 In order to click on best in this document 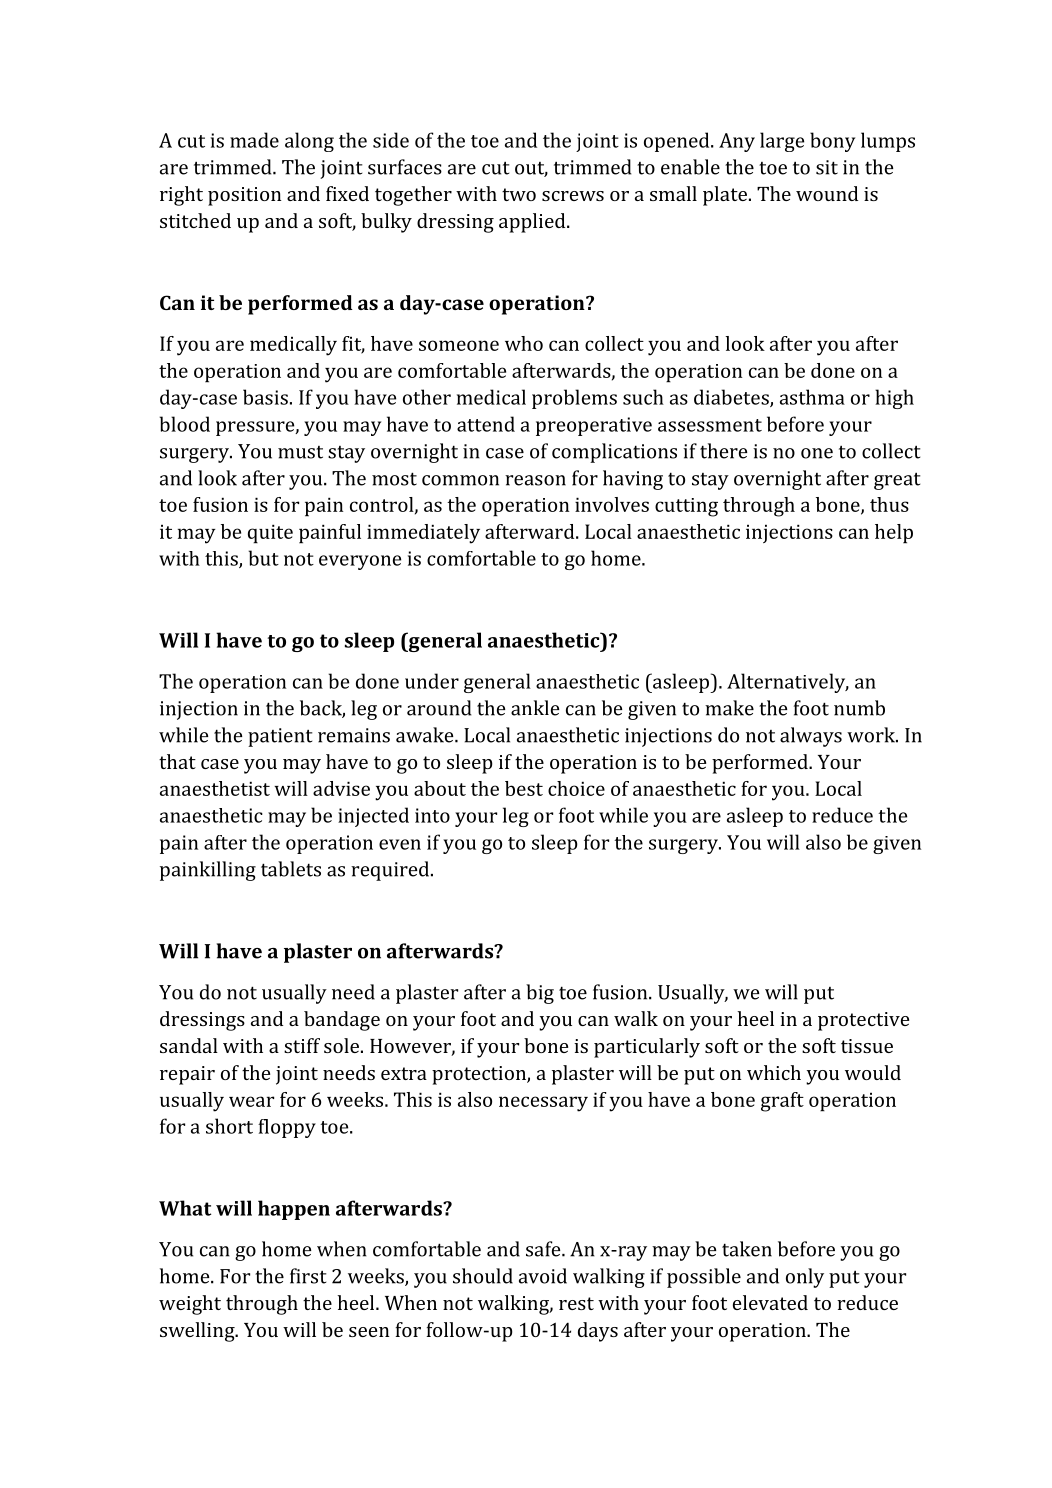, I will do `click(524, 788)`.
